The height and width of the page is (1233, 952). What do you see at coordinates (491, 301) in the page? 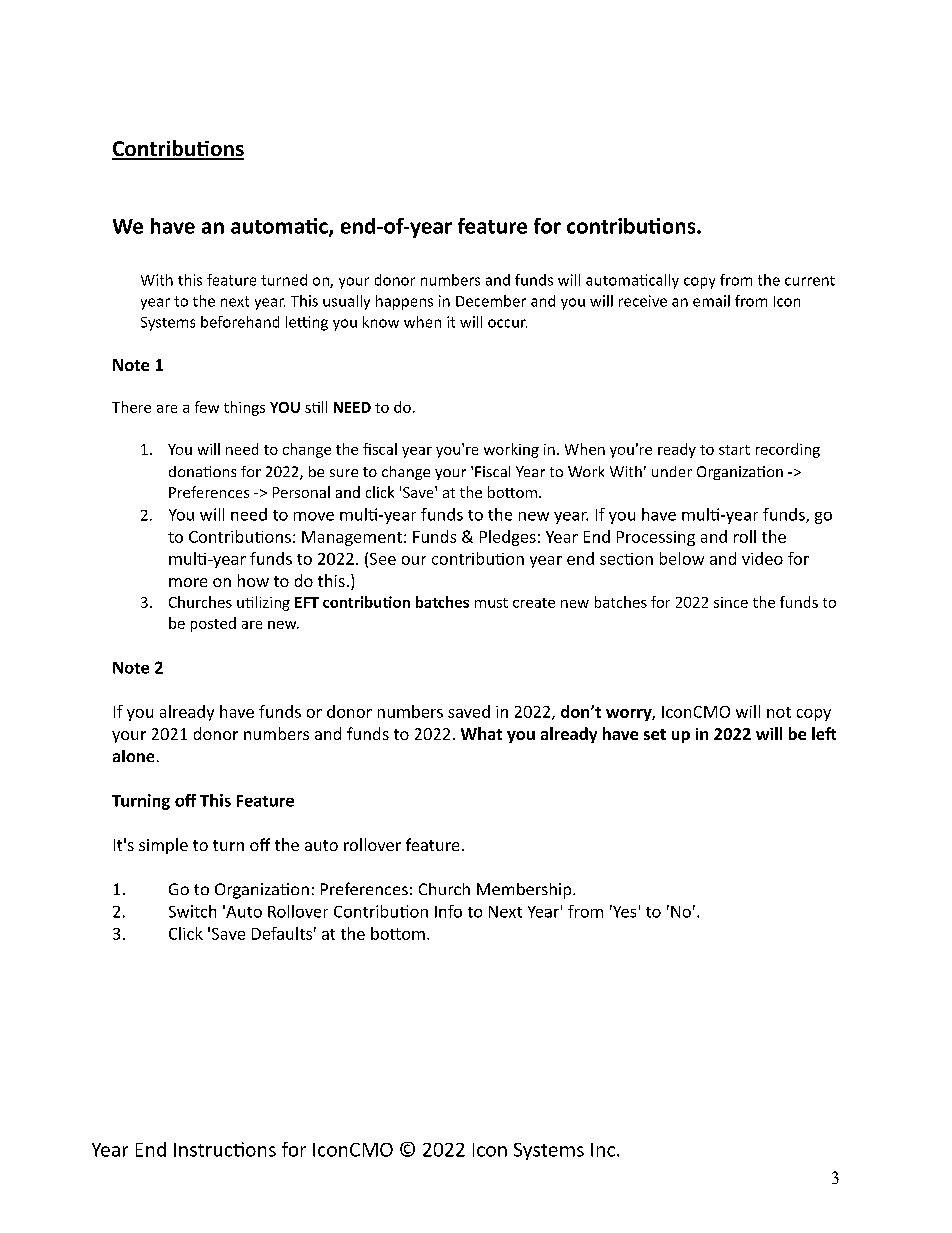
I see `December` at bounding box center [491, 301].
